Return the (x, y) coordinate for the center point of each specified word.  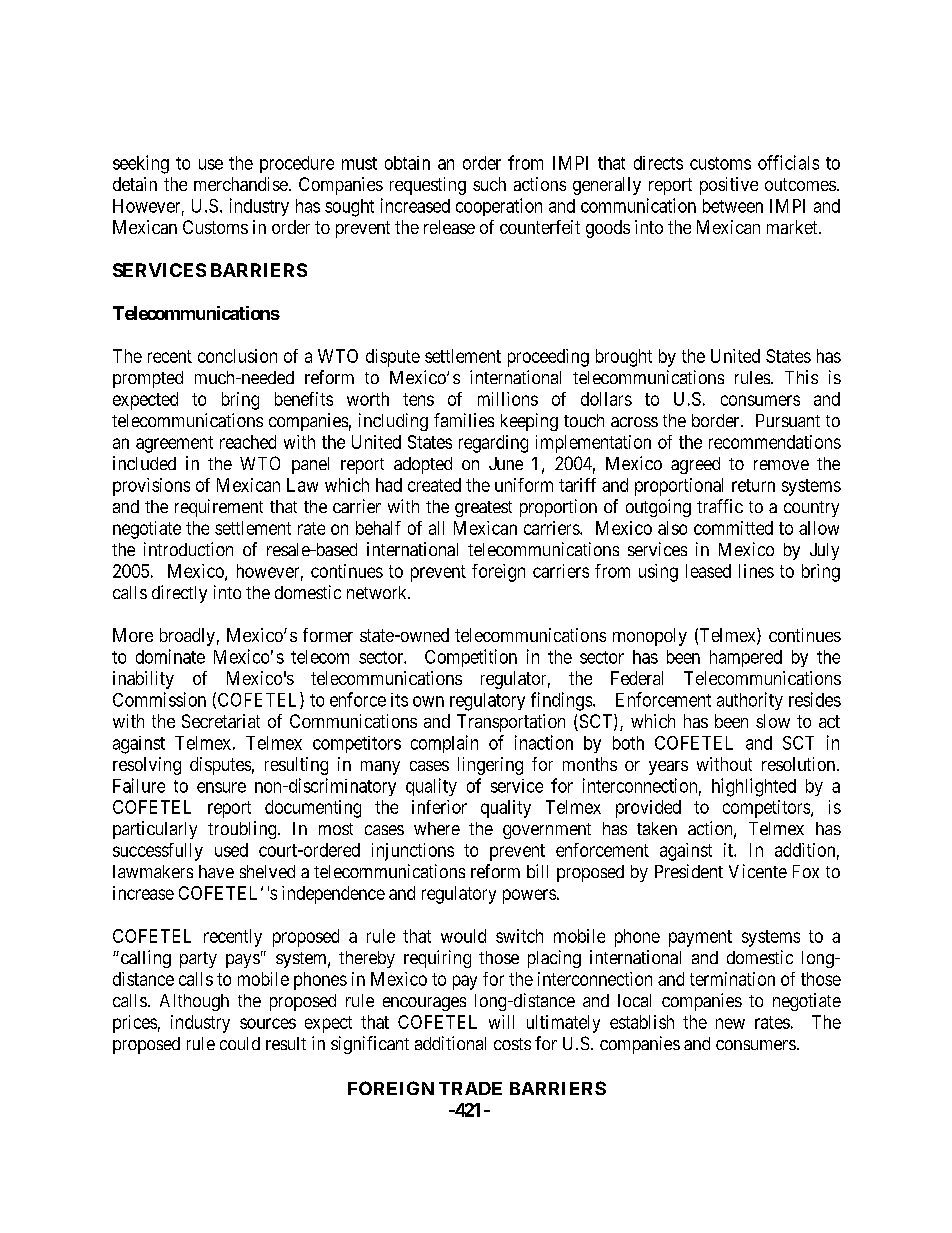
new (730, 1023)
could (240, 1043)
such (489, 184)
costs (512, 1044)
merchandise (241, 184)
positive (729, 186)
